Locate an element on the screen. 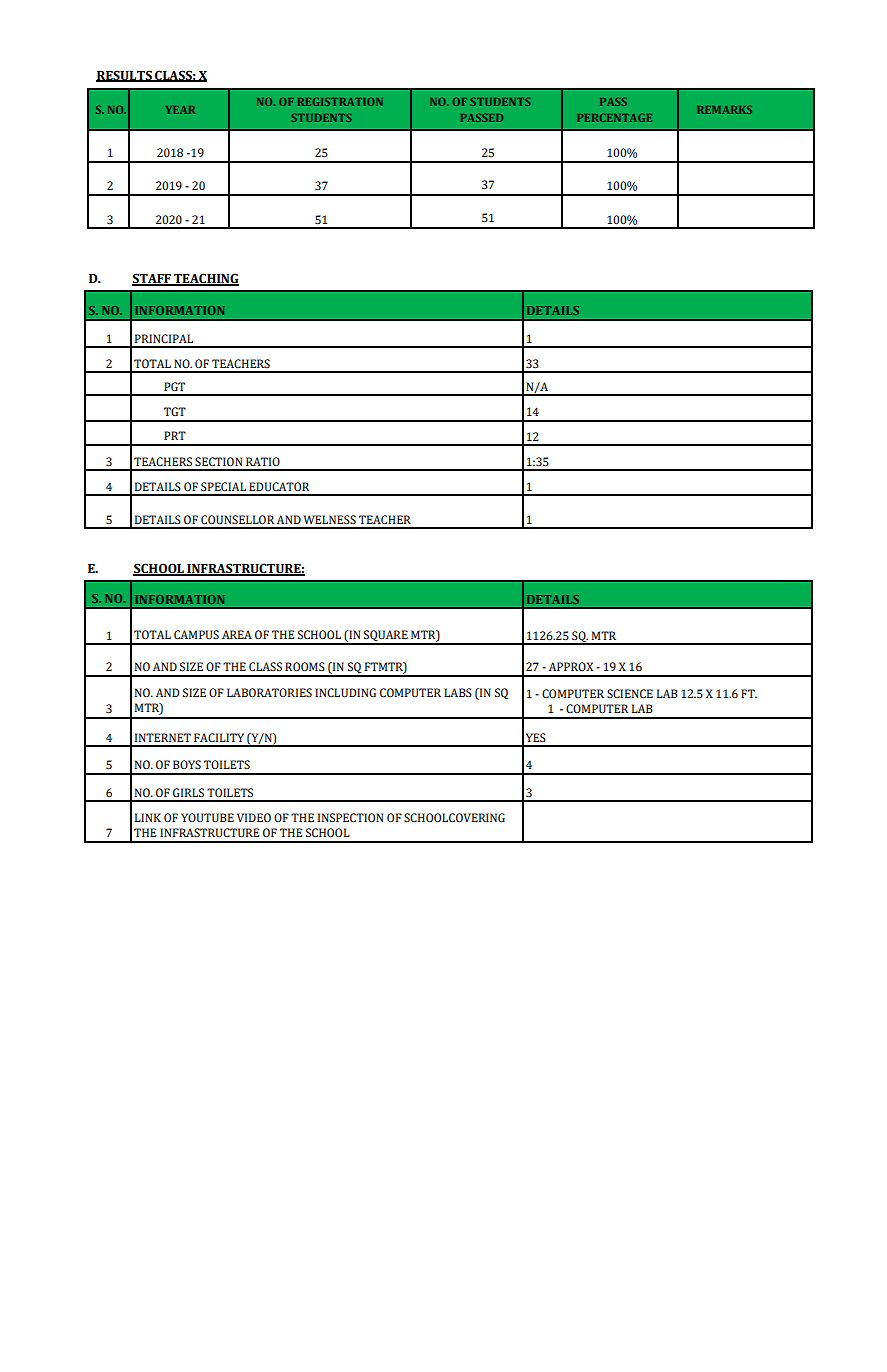 The image size is (887, 1372). COUNSELLOR is located at coordinates (237, 520).
